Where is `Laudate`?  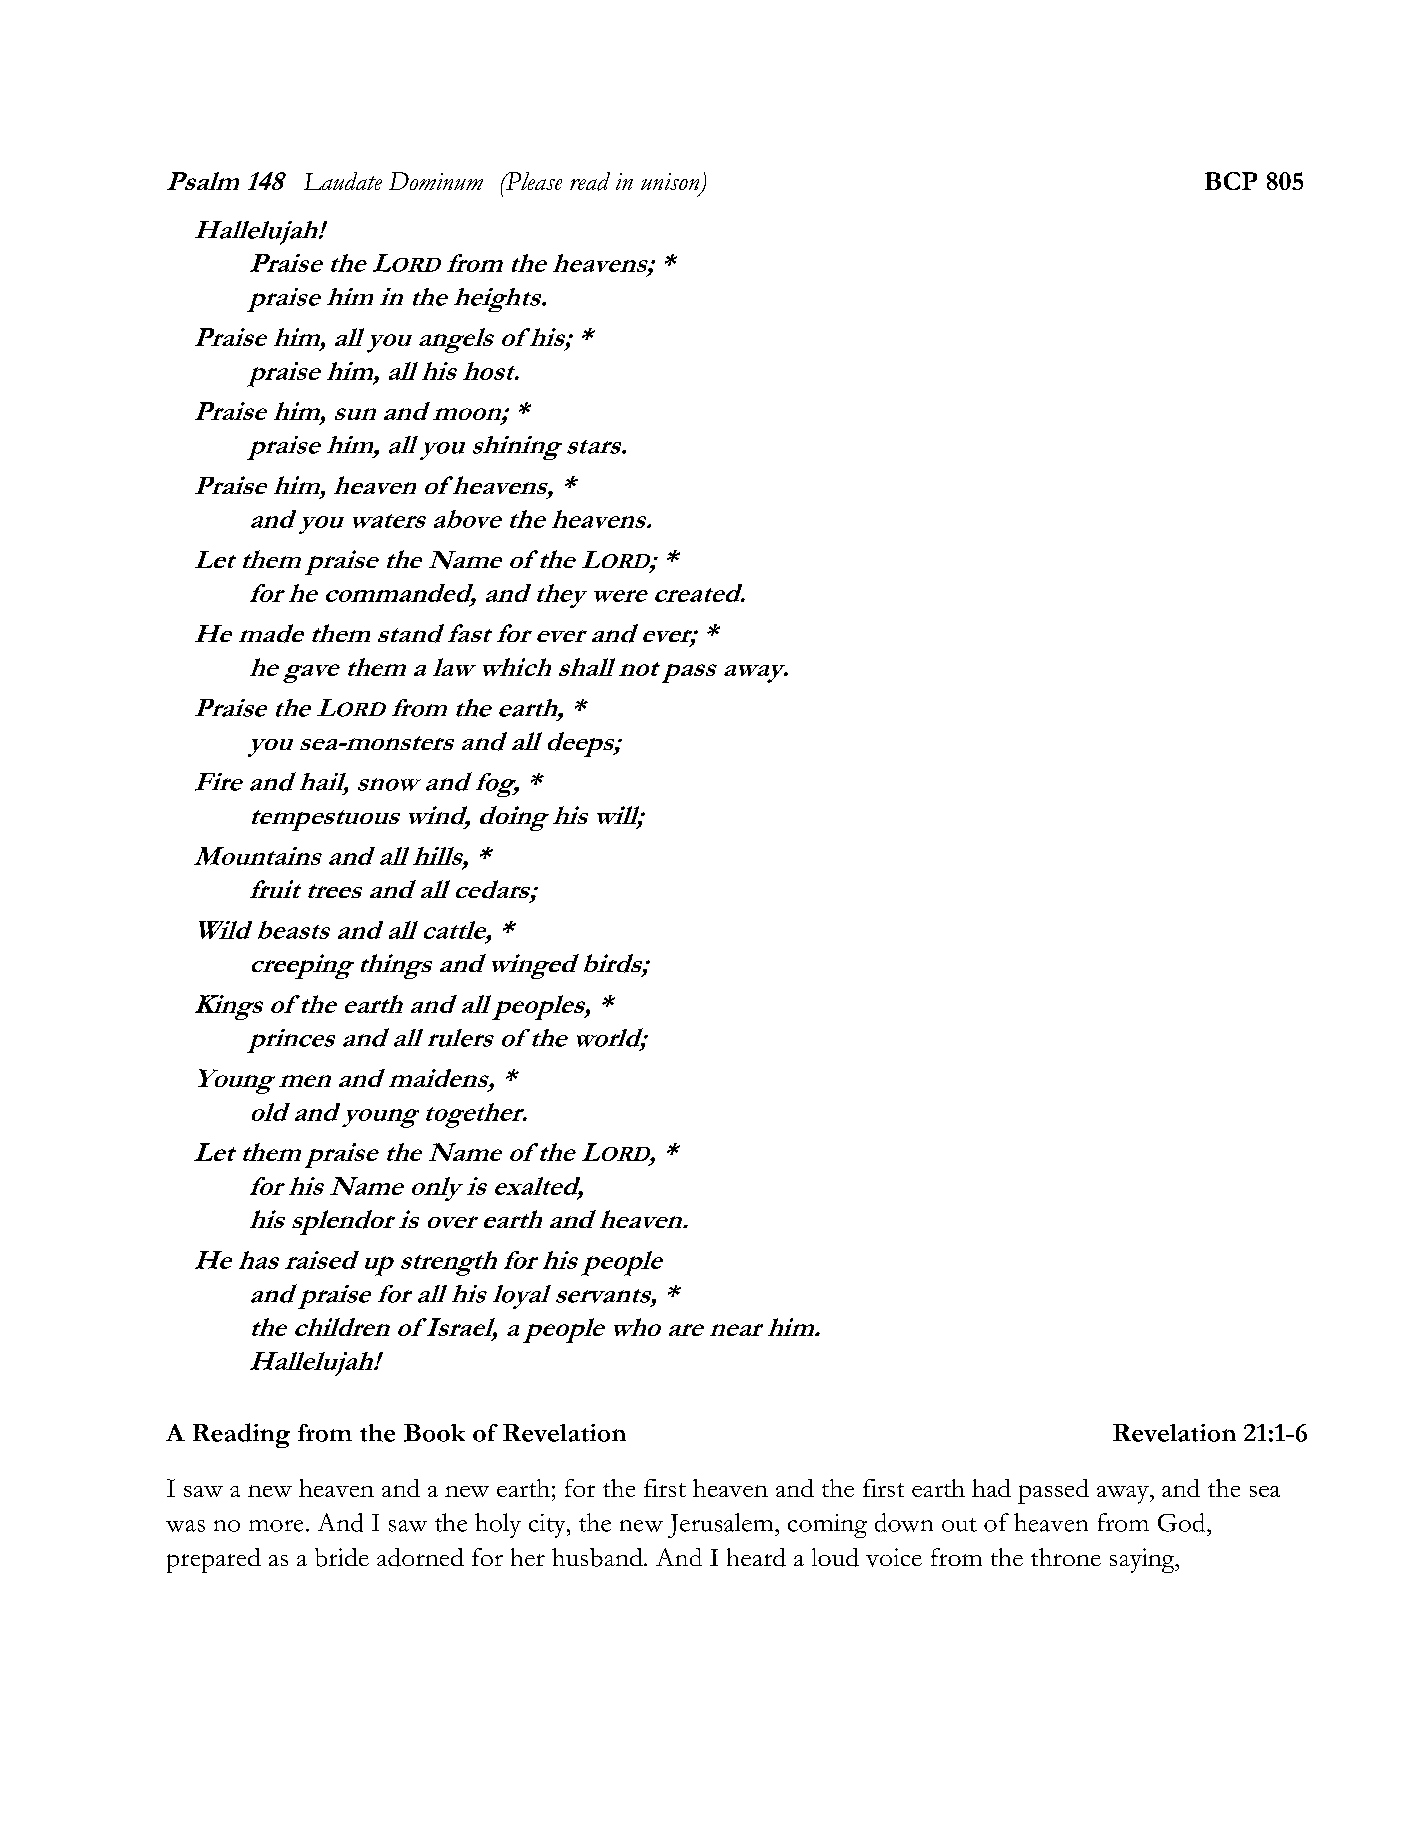 Laudate is located at coordinates (343, 181).
